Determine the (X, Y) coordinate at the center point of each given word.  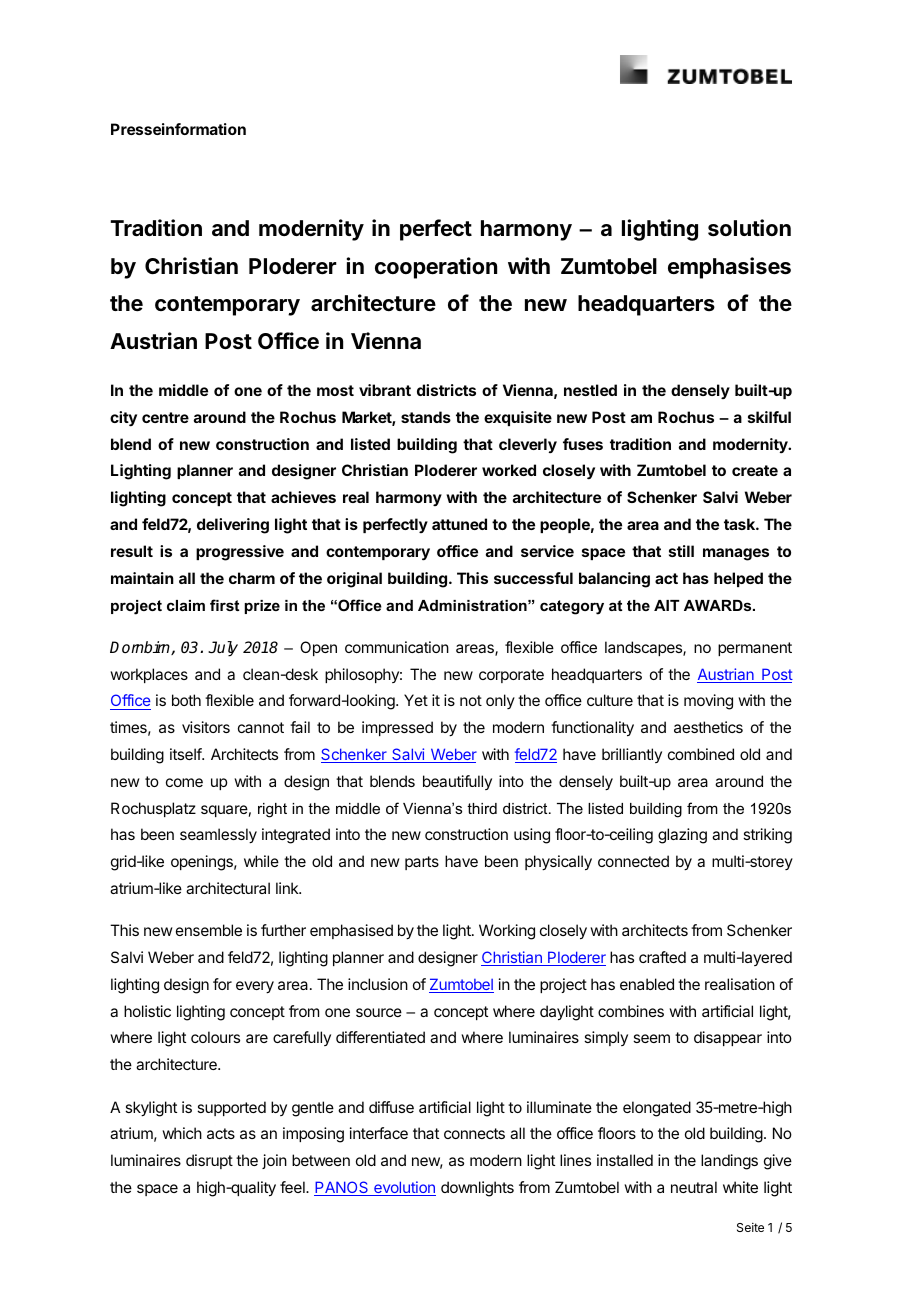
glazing (682, 836)
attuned (459, 524)
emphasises (729, 268)
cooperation (436, 268)
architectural (228, 888)
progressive (240, 553)
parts (422, 863)
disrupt (209, 1161)
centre (165, 417)
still (681, 551)
